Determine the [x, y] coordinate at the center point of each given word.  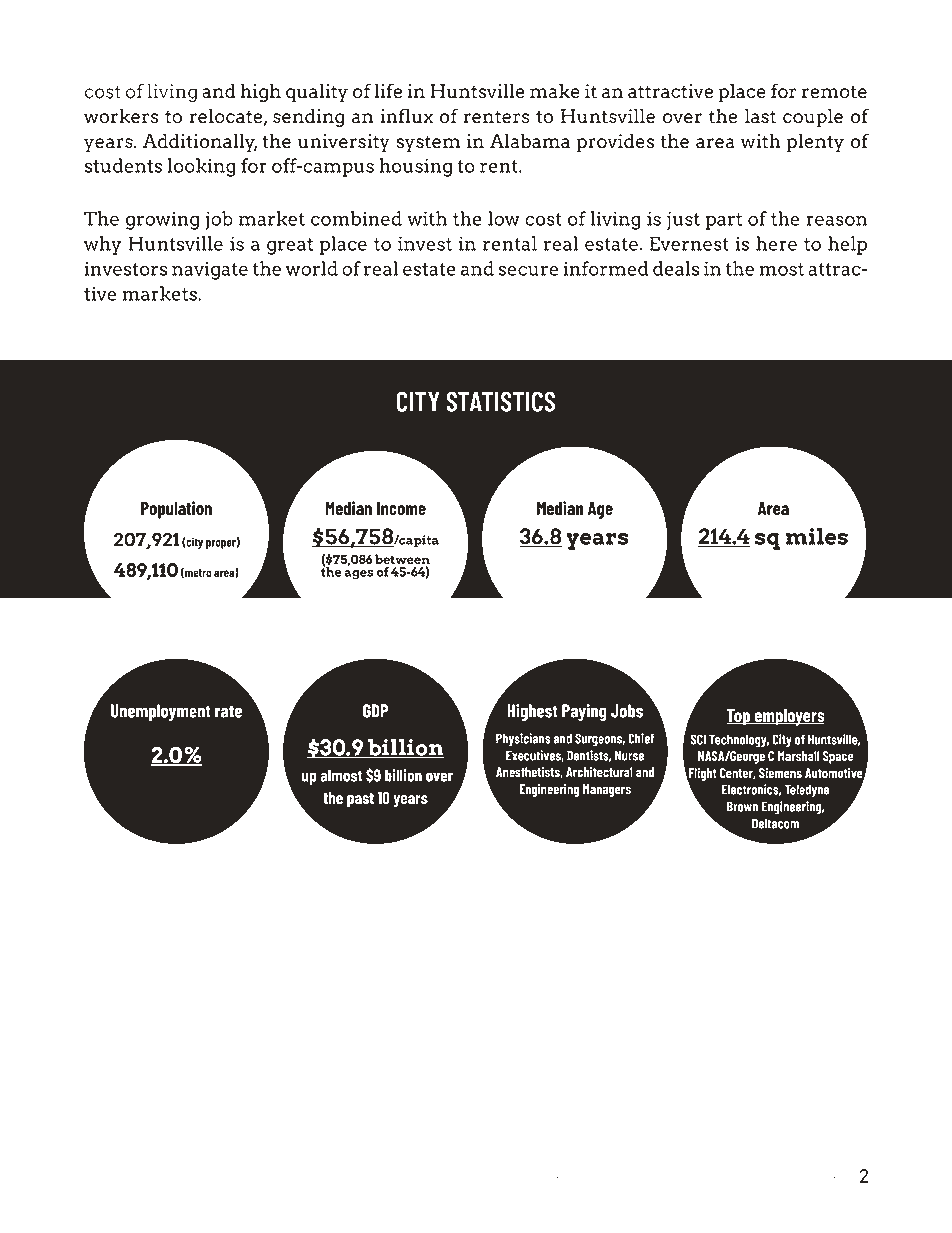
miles [817, 536]
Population [176, 510]
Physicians [523, 740]
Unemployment [161, 712]
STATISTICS [500, 401]
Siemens [780, 773]
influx [406, 115]
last [760, 116]
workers [121, 116]
